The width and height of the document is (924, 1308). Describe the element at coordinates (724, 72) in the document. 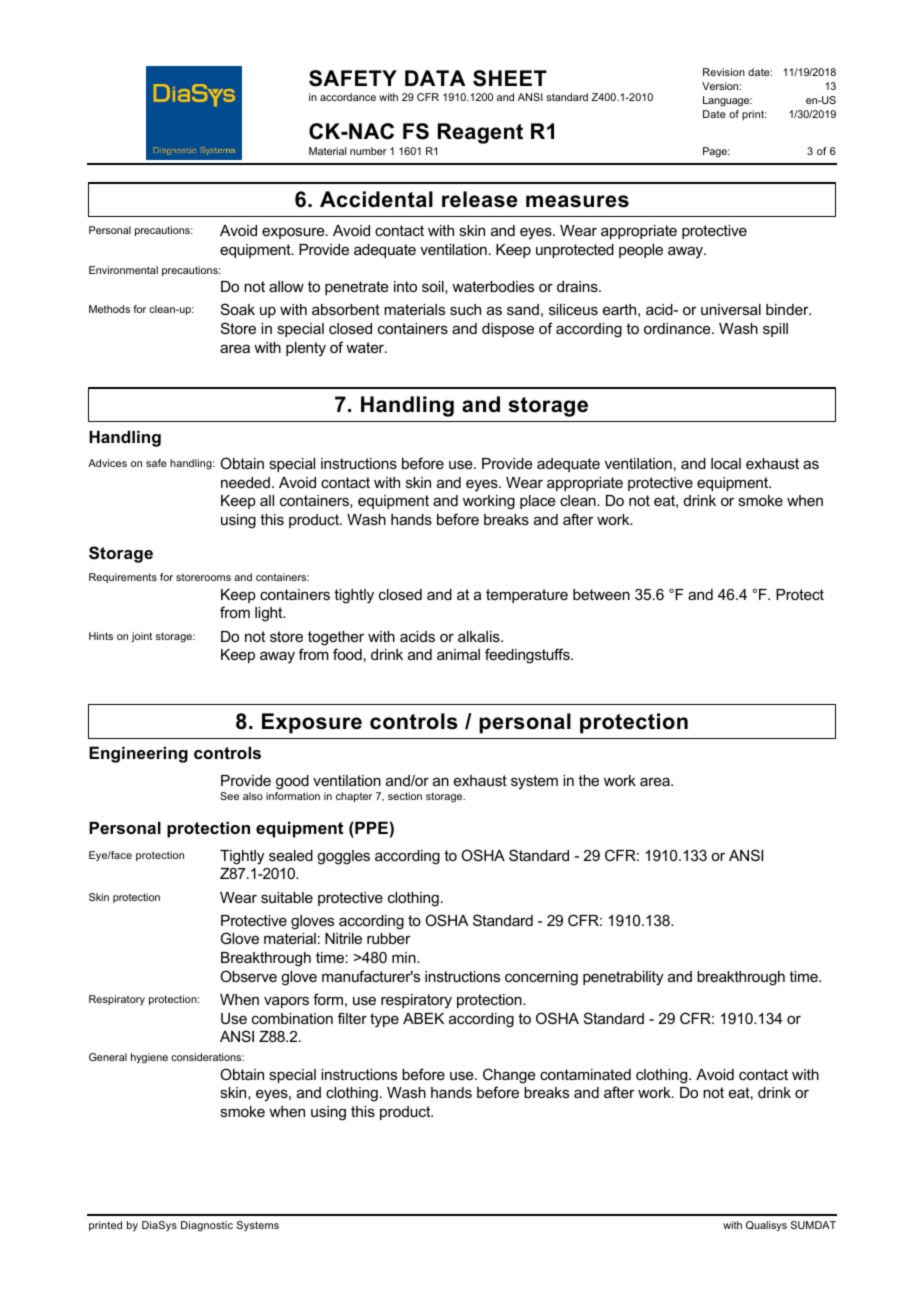

I see `Revision` at that location.
